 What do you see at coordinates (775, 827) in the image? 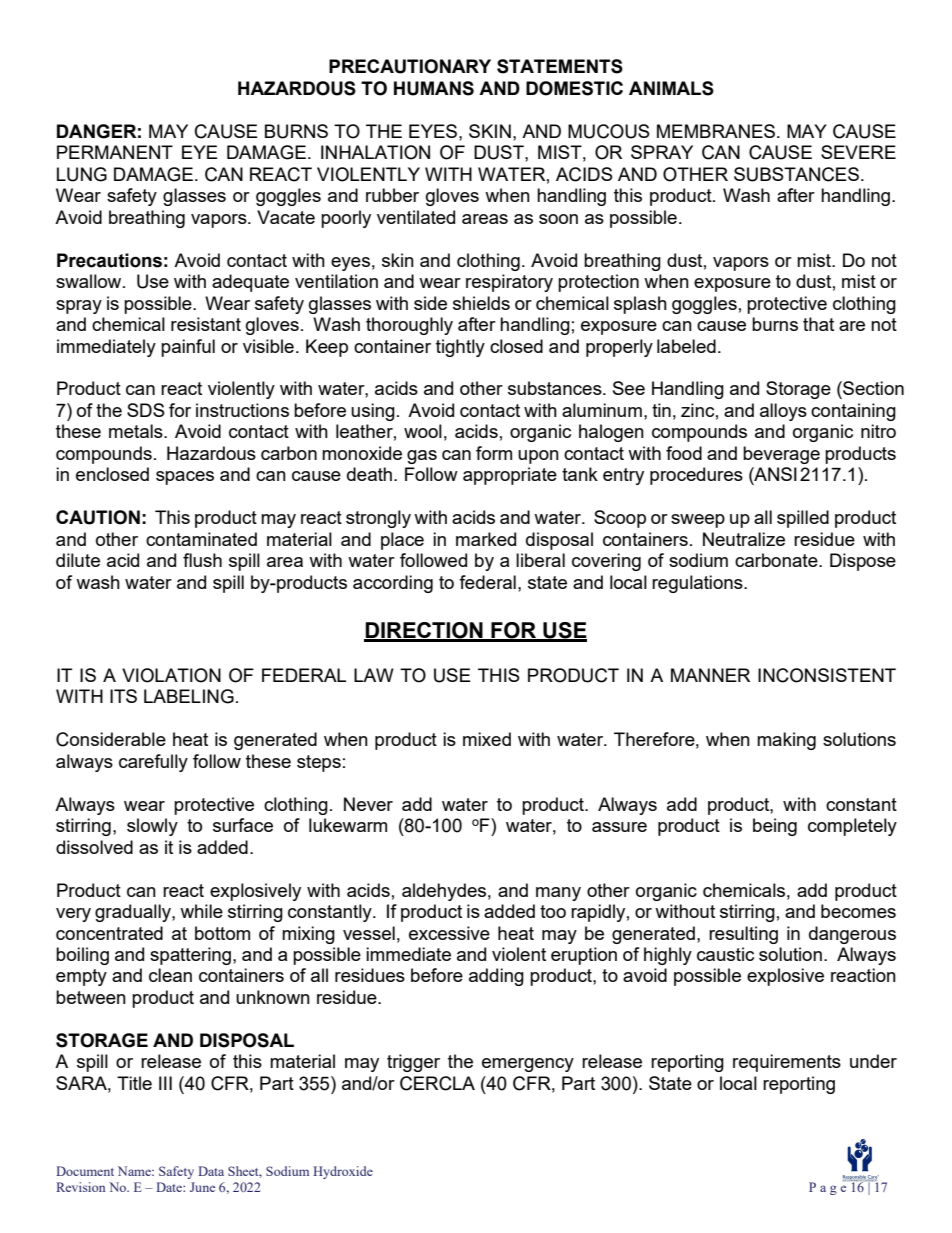
I see `being` at bounding box center [775, 827].
